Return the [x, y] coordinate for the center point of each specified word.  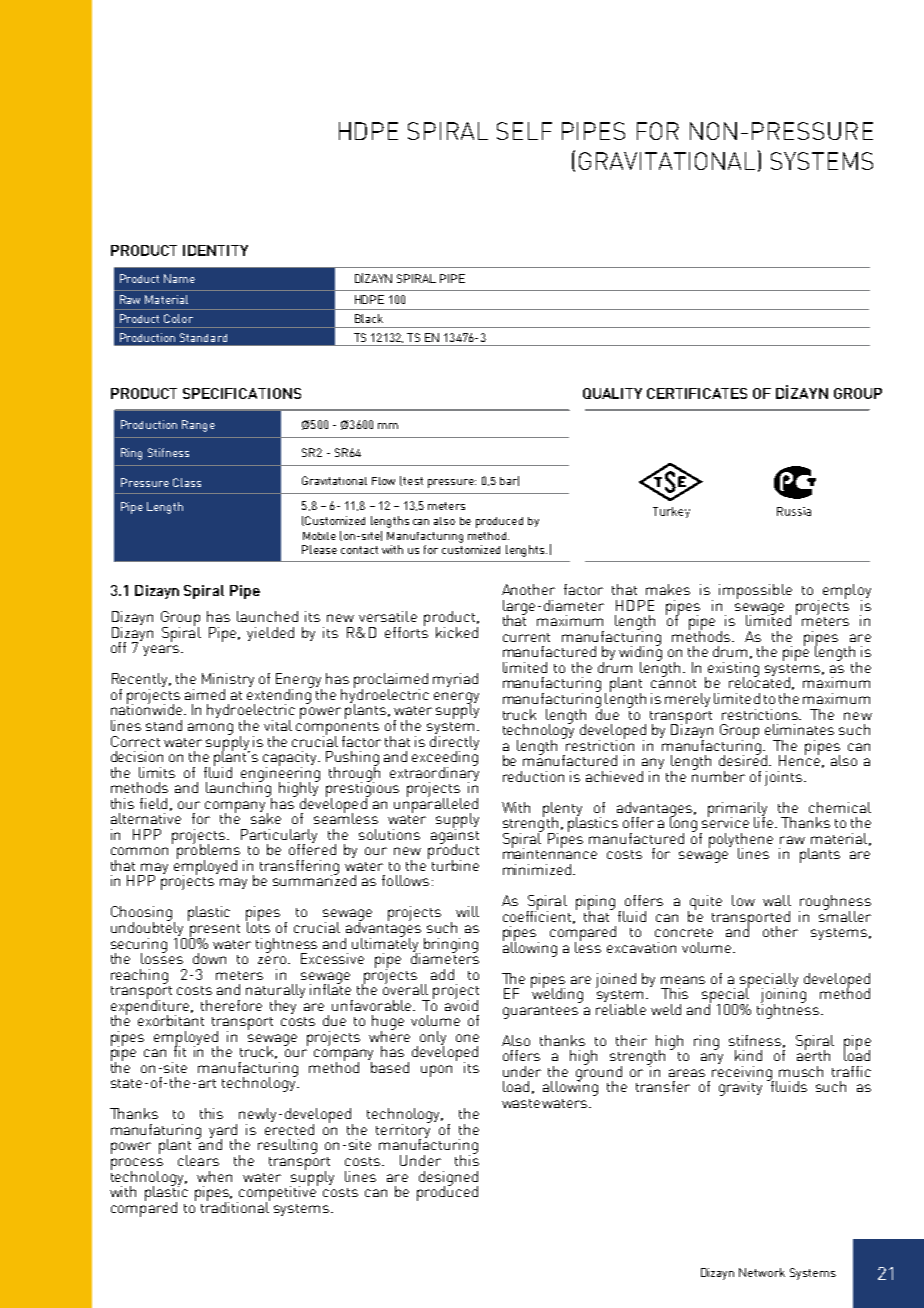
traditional [235, 1206]
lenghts [526, 551]
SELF [524, 131]
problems [208, 851]
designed [448, 1179]
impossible [755, 591]
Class [187, 482]
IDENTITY [215, 250]
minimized [537, 869]
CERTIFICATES [697, 393]
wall [777, 900]
